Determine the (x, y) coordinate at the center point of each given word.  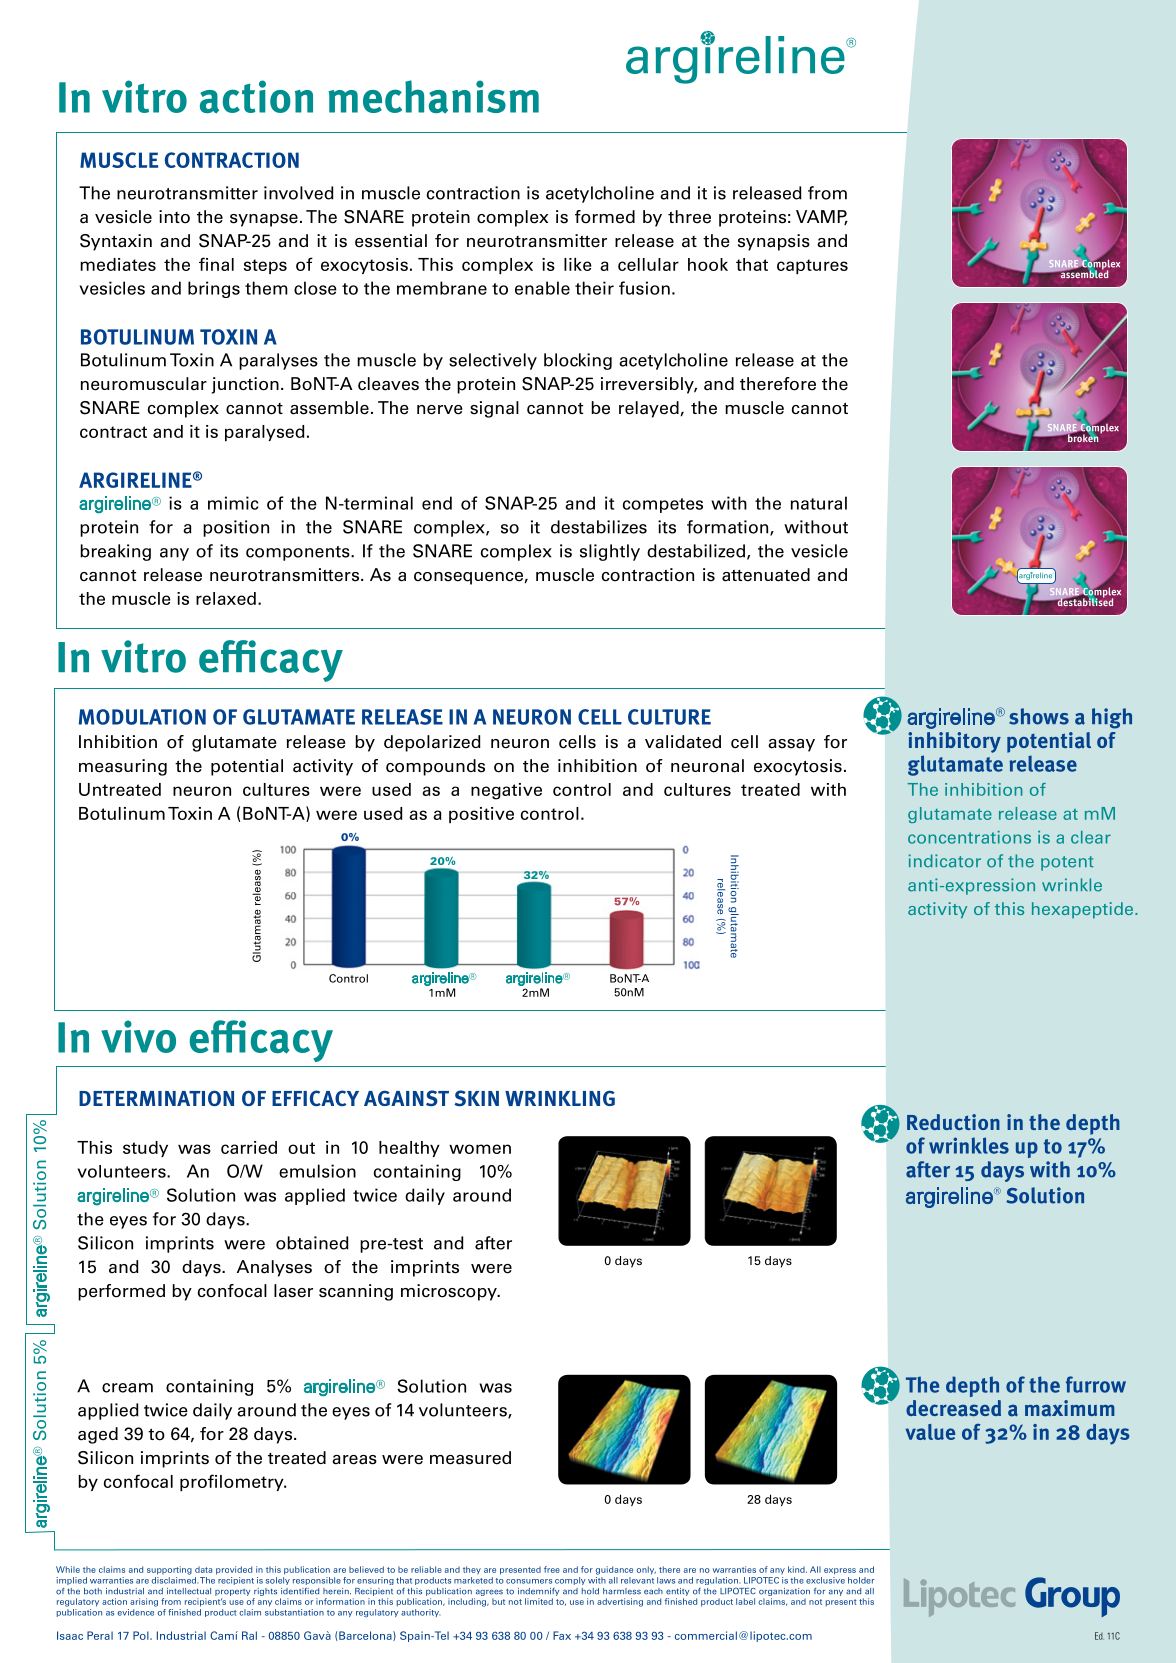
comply (570, 1581)
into (174, 217)
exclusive (825, 1580)
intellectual (189, 1591)
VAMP (822, 217)
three (689, 217)
